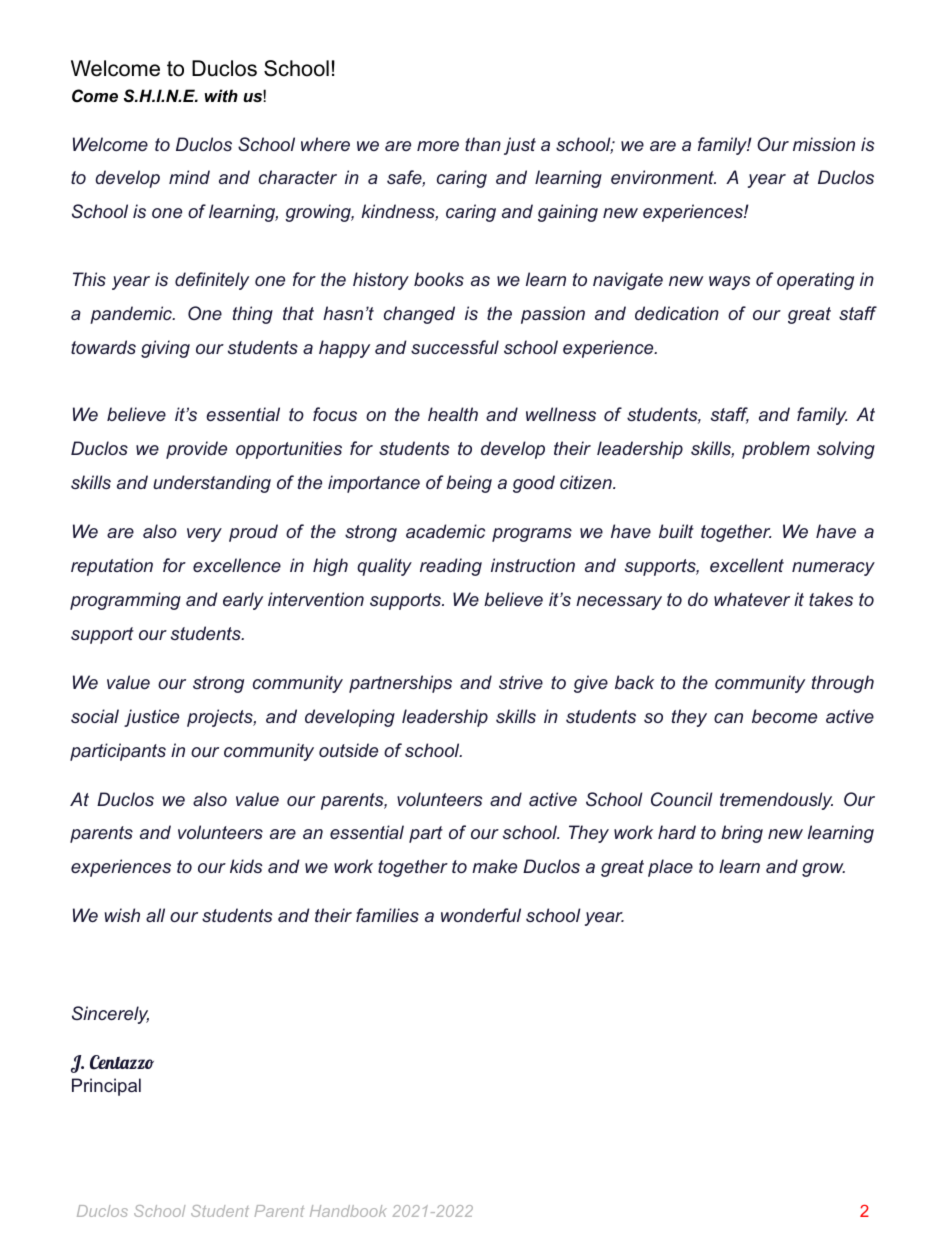  What do you see at coordinates (221, 95) in the screenshot?
I see `with` at bounding box center [221, 95].
